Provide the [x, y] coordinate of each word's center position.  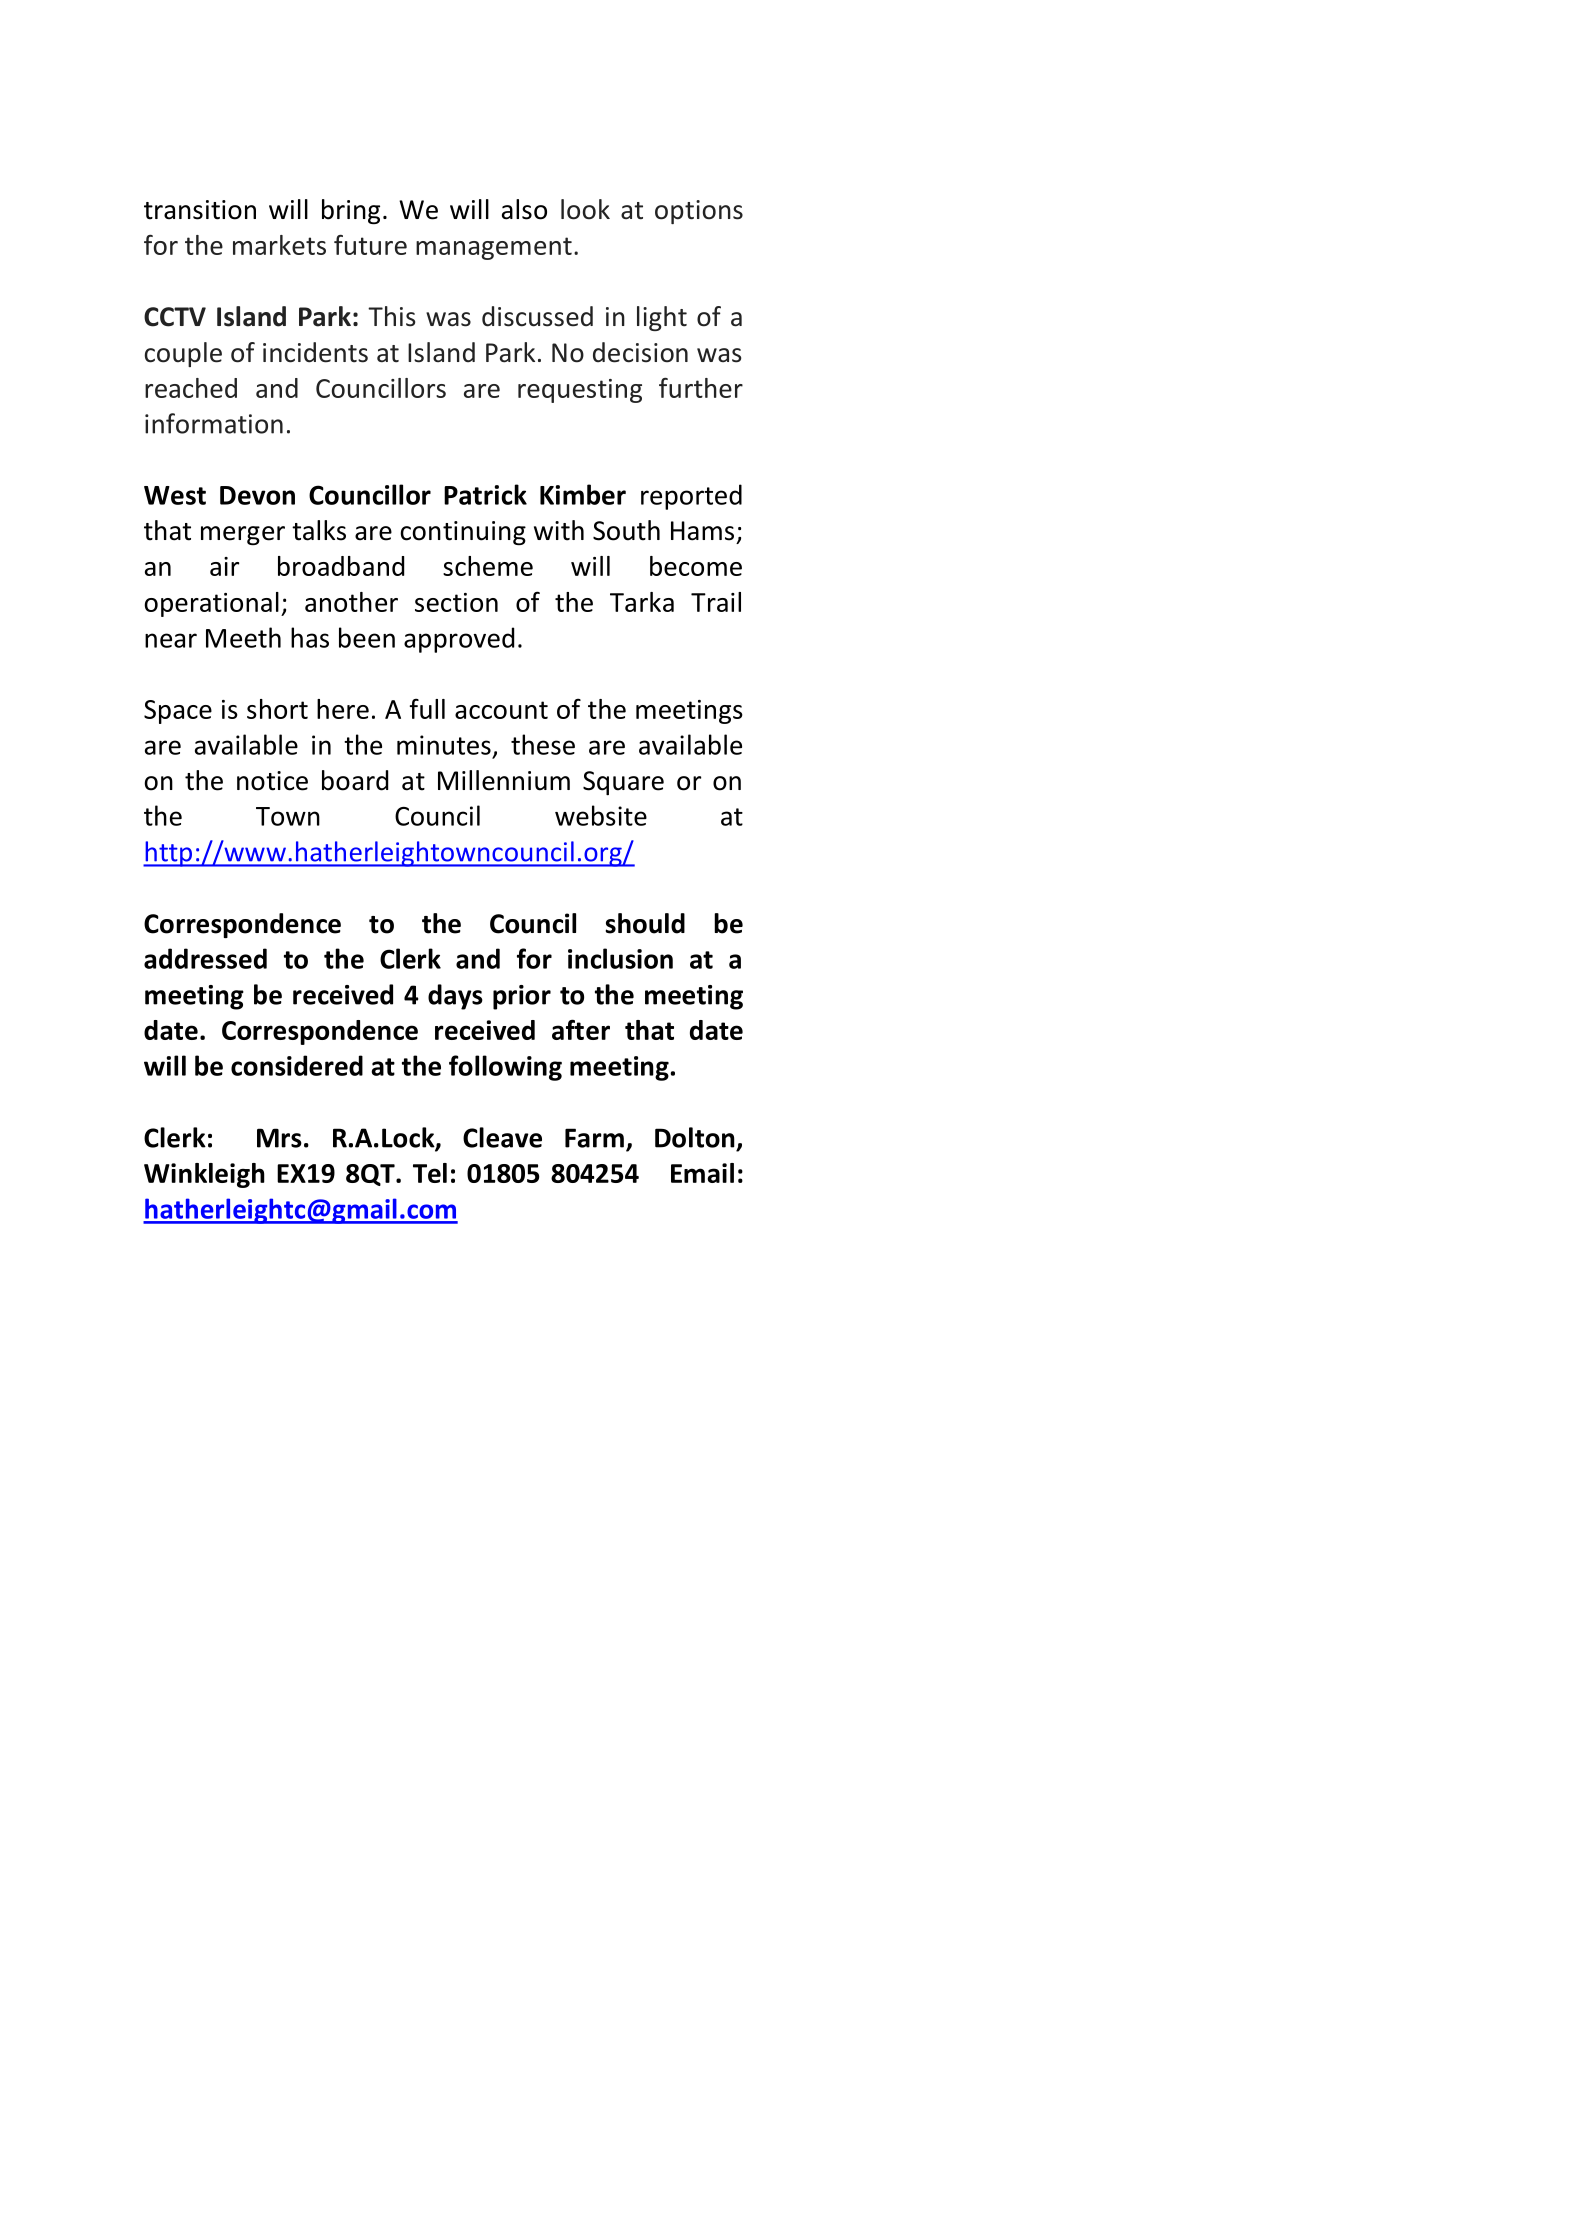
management [494, 248]
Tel [430, 1173]
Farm [594, 1138]
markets [279, 245]
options [699, 212]
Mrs [279, 1138]
